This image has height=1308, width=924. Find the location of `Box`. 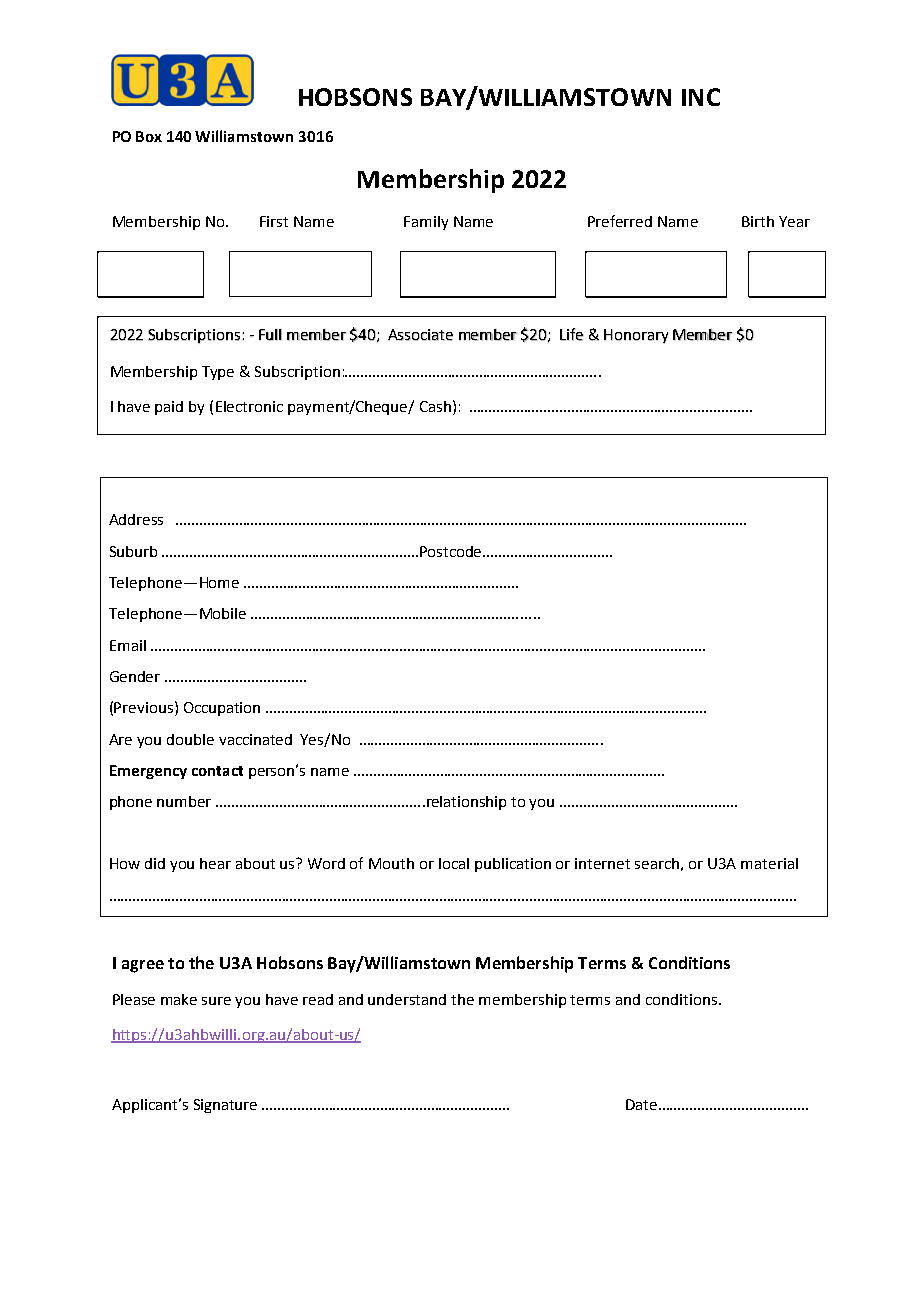

Box is located at coordinates (149, 136).
